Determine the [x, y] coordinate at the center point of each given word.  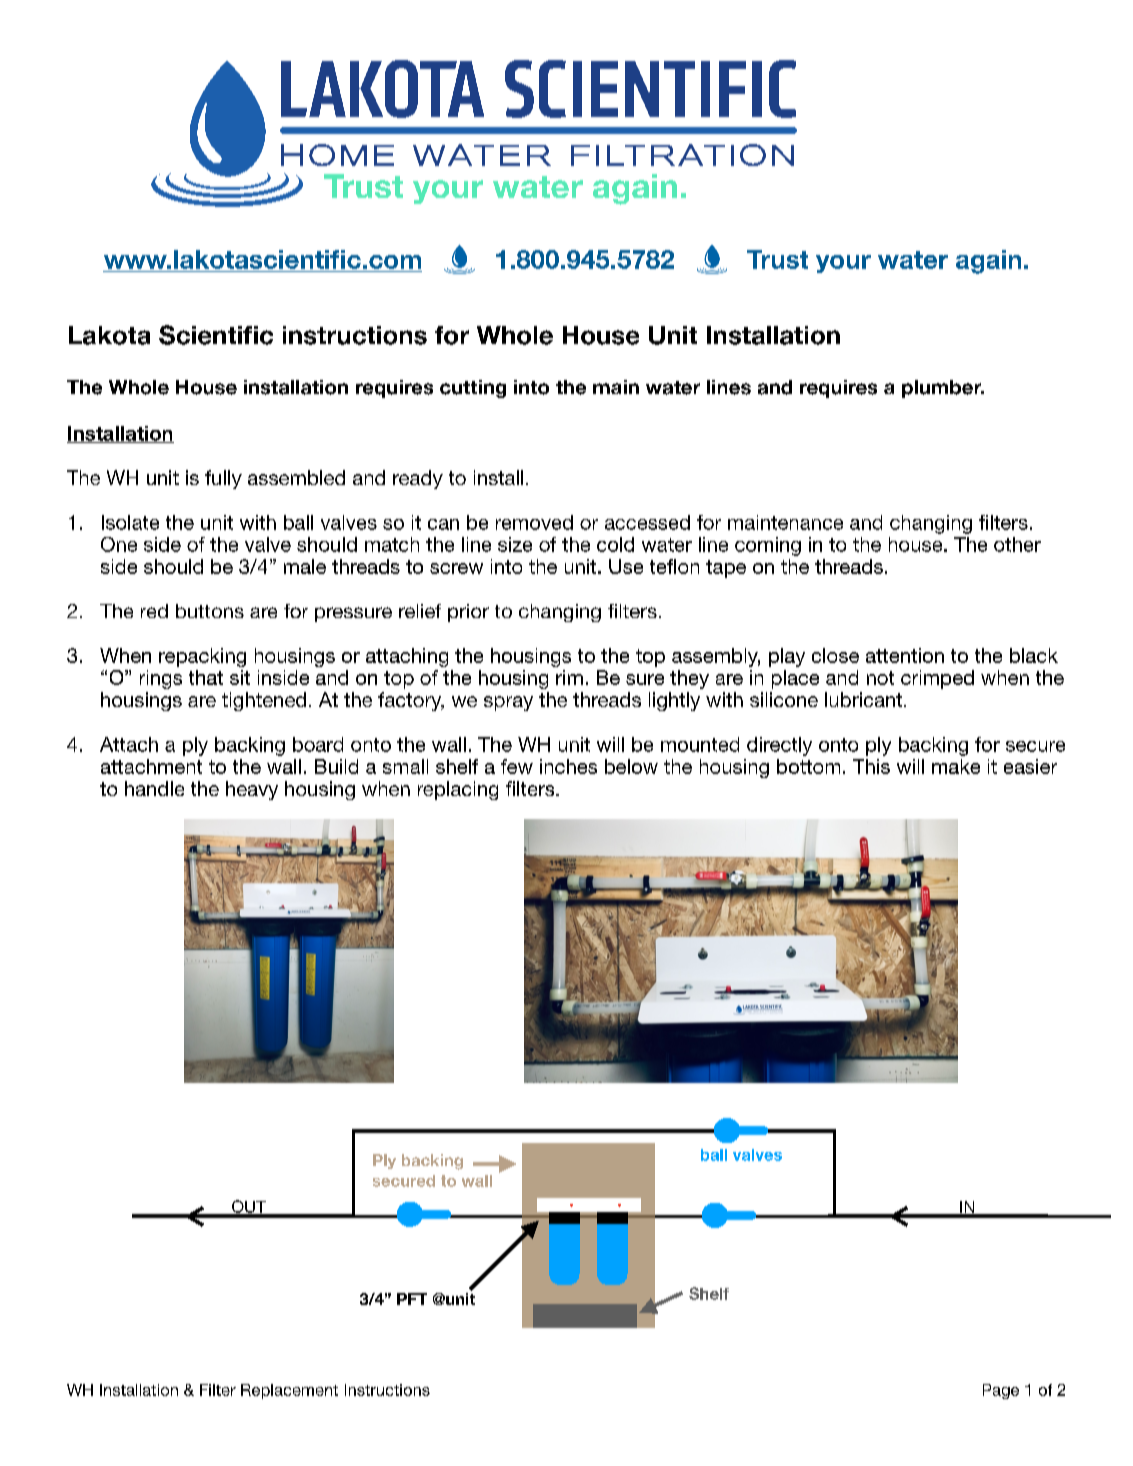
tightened [264, 701]
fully [223, 479]
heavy [252, 790]
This [871, 766]
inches [568, 766]
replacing [458, 790]
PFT [412, 1299]
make [956, 766]
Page [1001, 1391]
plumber [943, 389]
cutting [473, 389]
